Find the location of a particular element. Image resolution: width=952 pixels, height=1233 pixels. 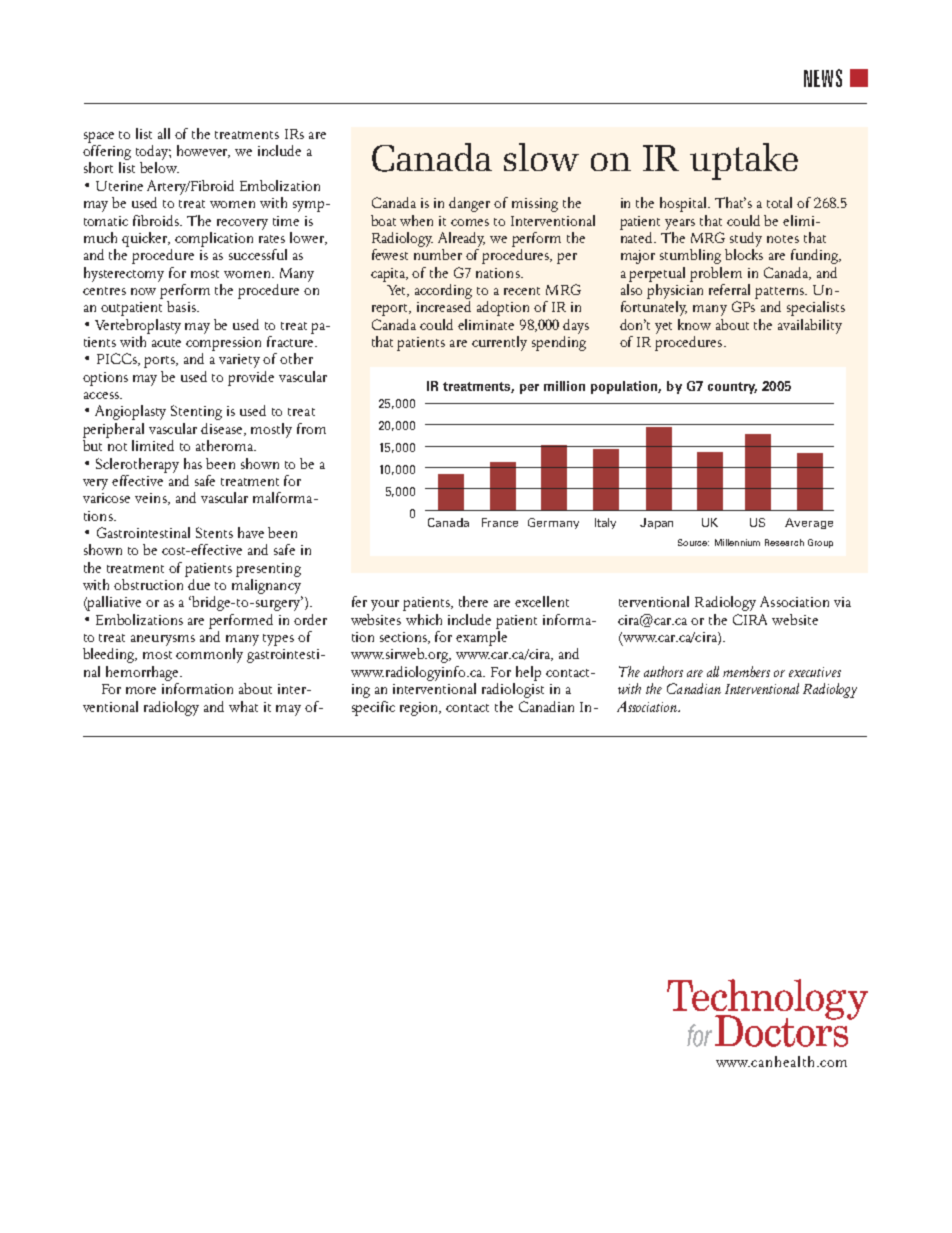

more is located at coordinates (141, 690).
